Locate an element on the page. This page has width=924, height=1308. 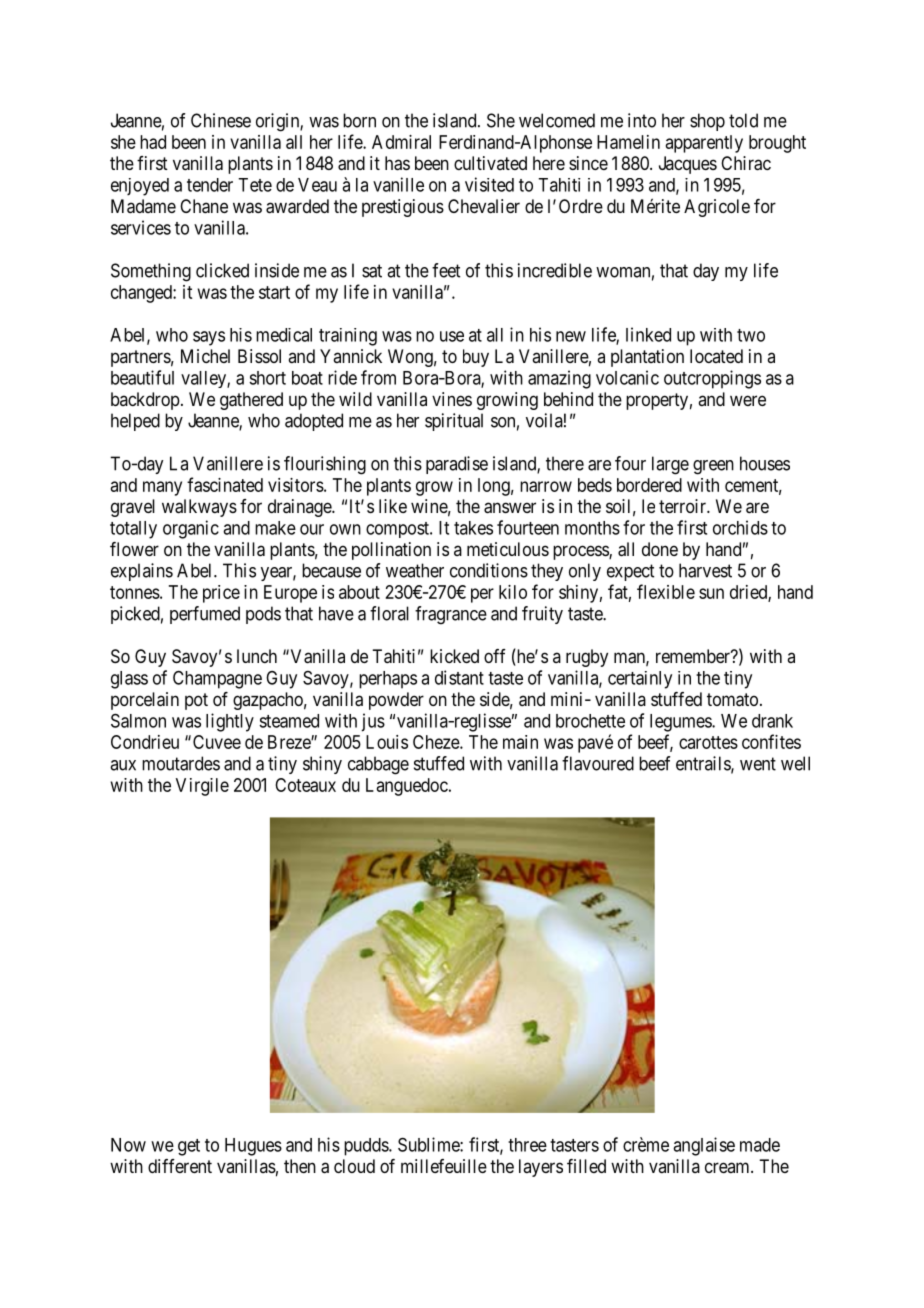
done is located at coordinates (660, 549).
